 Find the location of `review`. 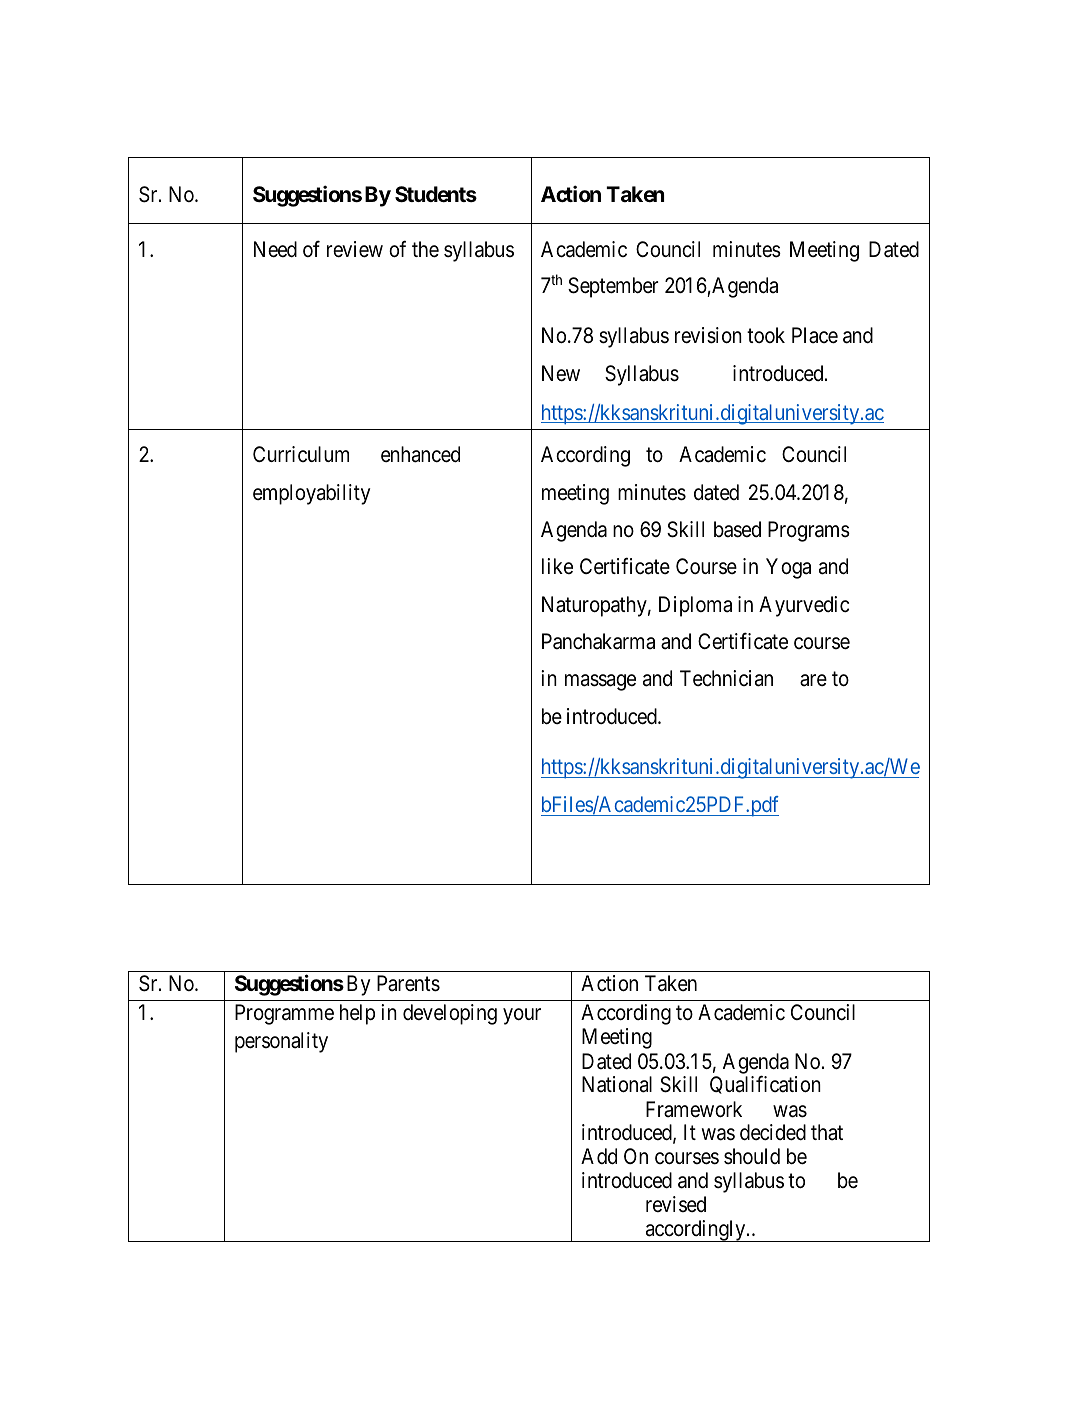

review is located at coordinates (355, 249).
